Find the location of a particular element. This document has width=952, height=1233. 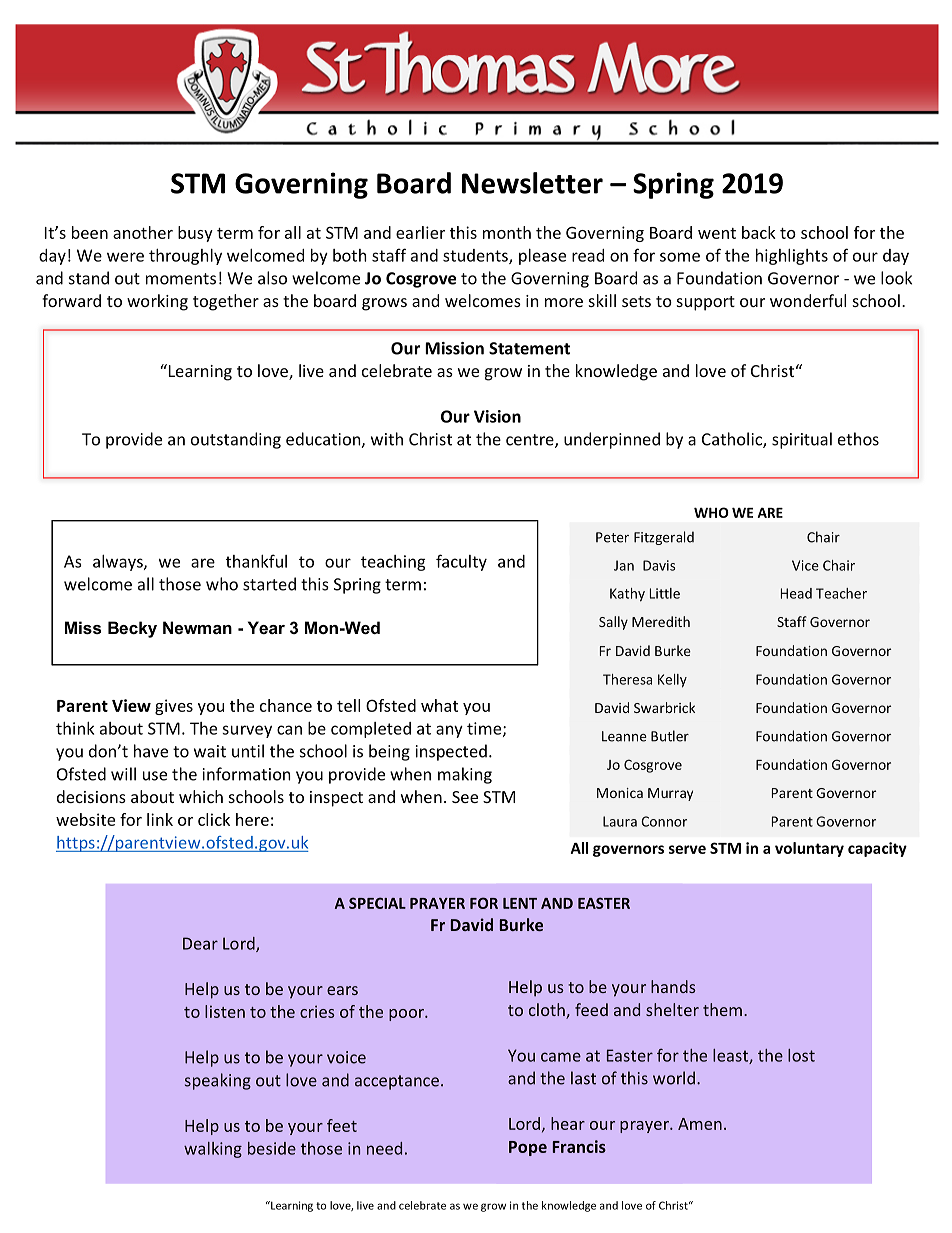

Pope is located at coordinates (528, 1148).
